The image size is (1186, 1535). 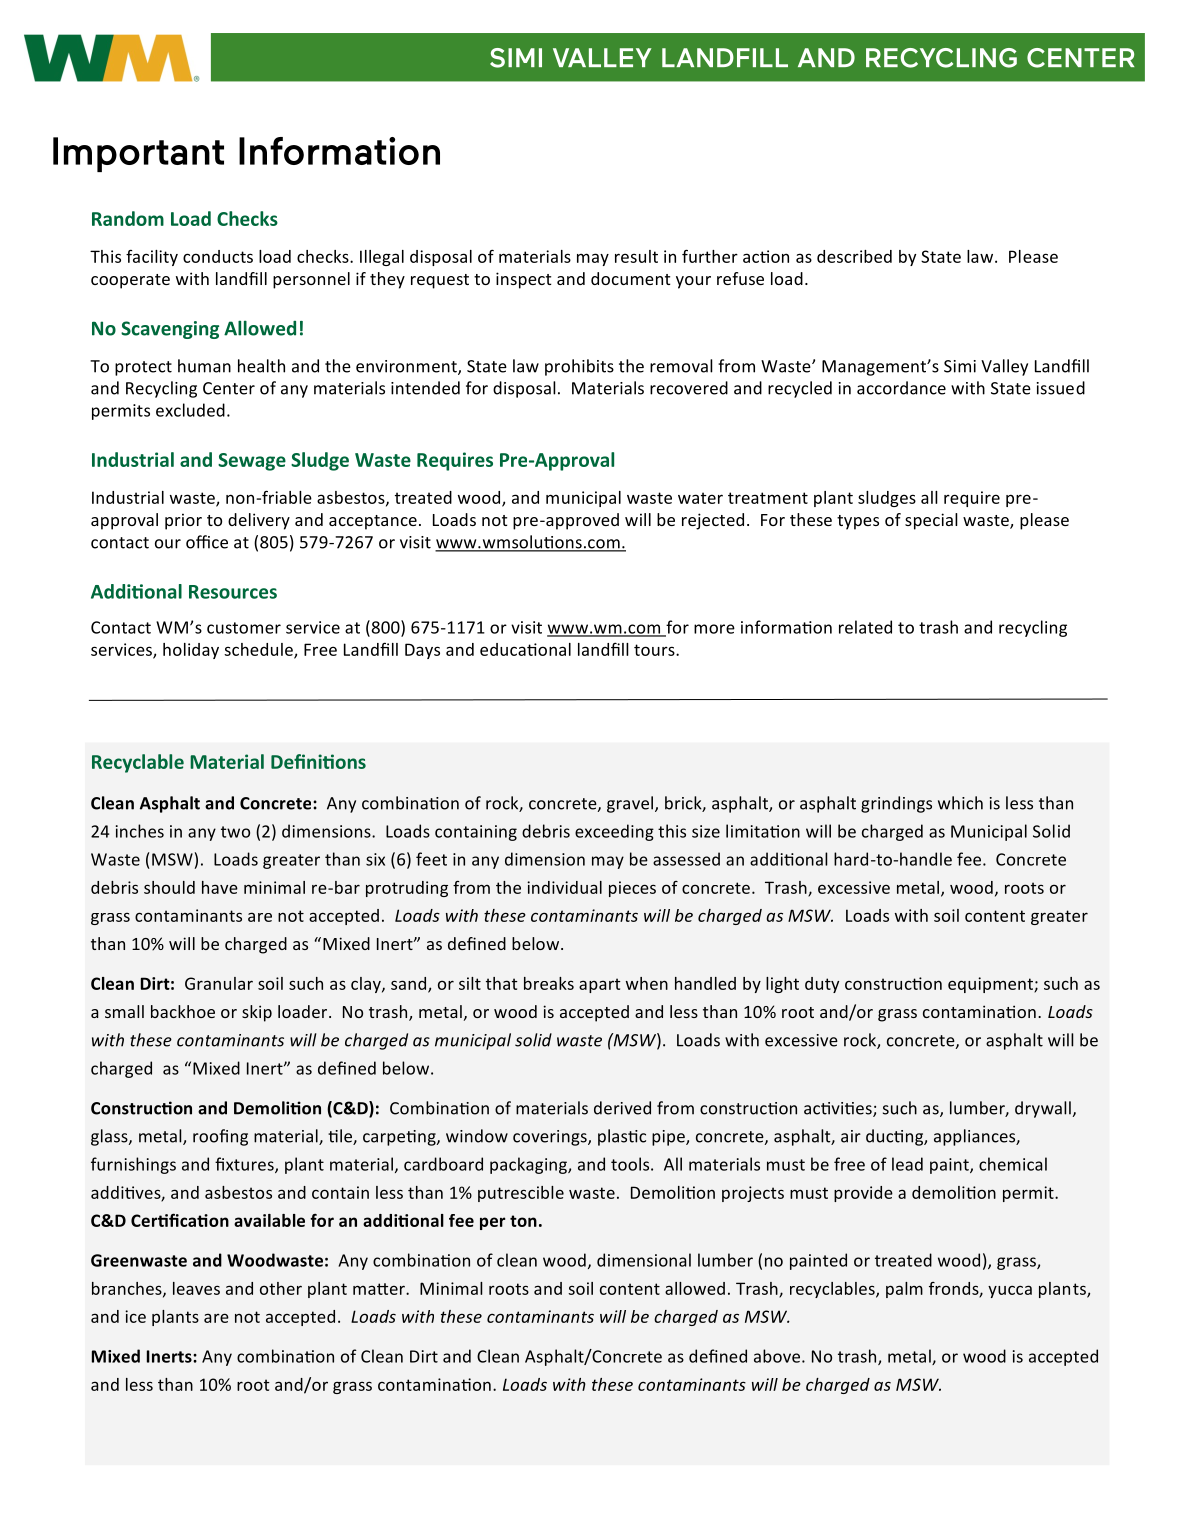 I want to click on leaves, so click(x=196, y=1288).
